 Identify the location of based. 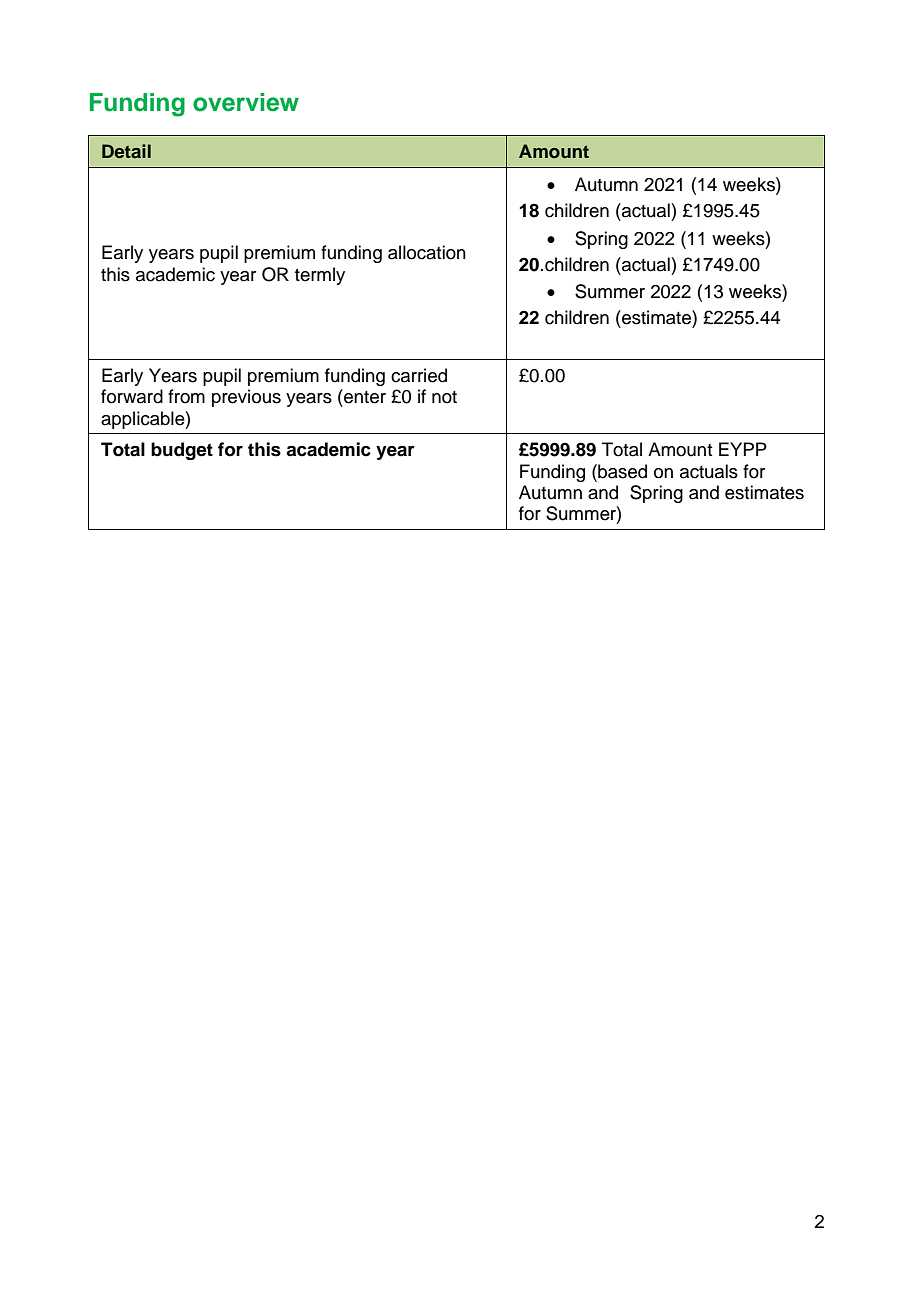
(621, 471).
